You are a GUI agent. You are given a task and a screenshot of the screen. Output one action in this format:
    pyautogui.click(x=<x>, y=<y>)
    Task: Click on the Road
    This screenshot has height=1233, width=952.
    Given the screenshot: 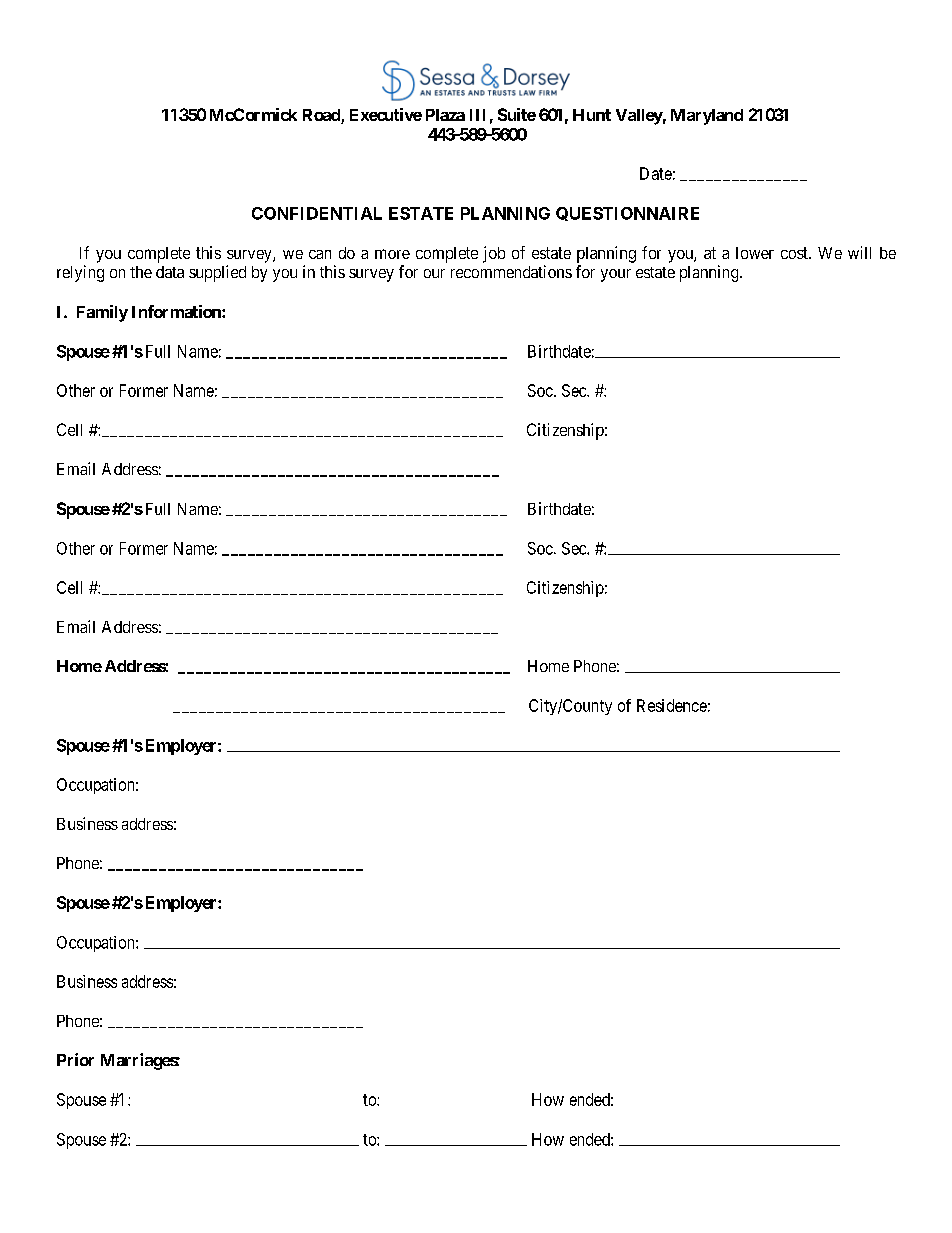 What is the action you would take?
    pyautogui.click(x=322, y=116)
